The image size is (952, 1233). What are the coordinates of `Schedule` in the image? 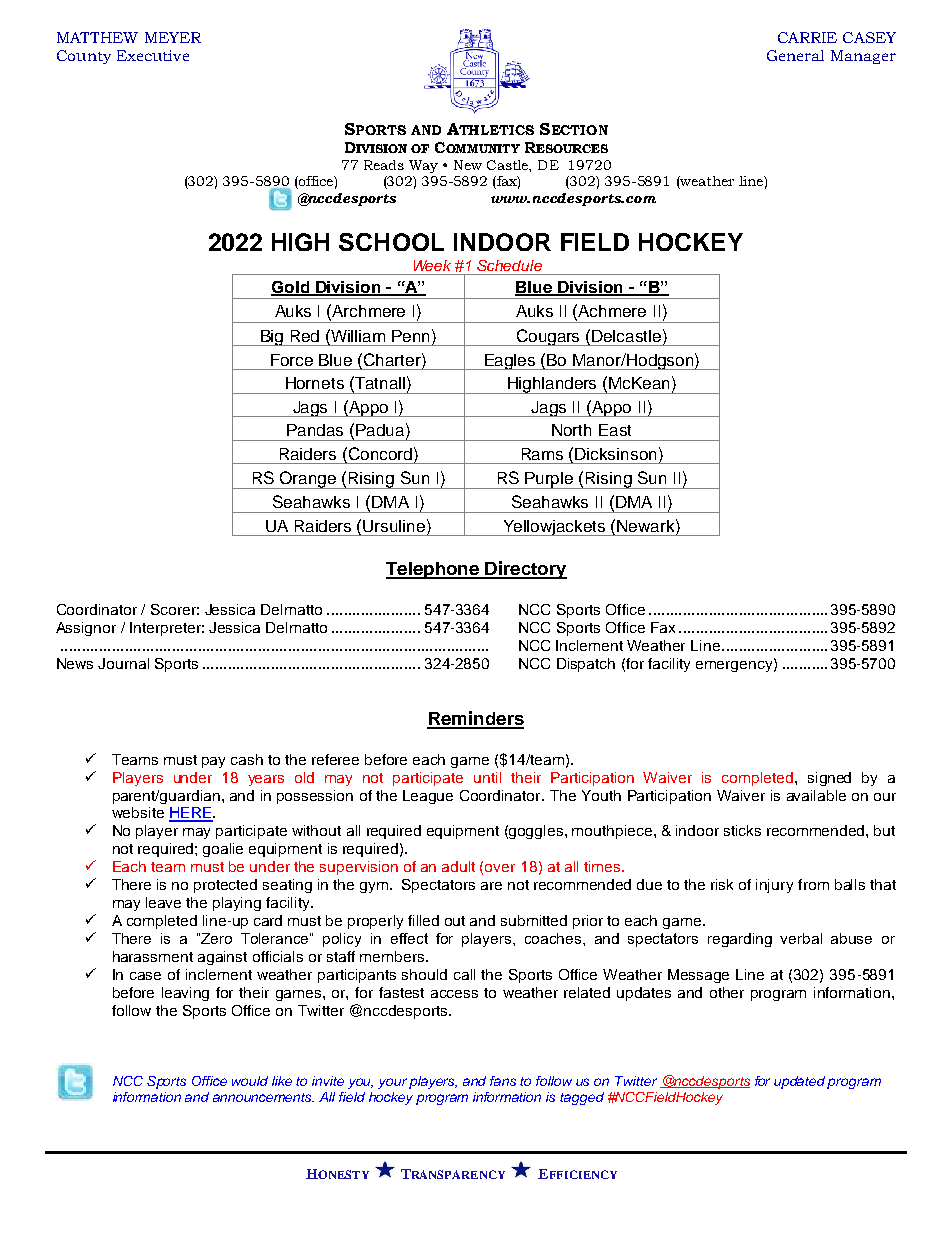 It's located at (509, 265).
